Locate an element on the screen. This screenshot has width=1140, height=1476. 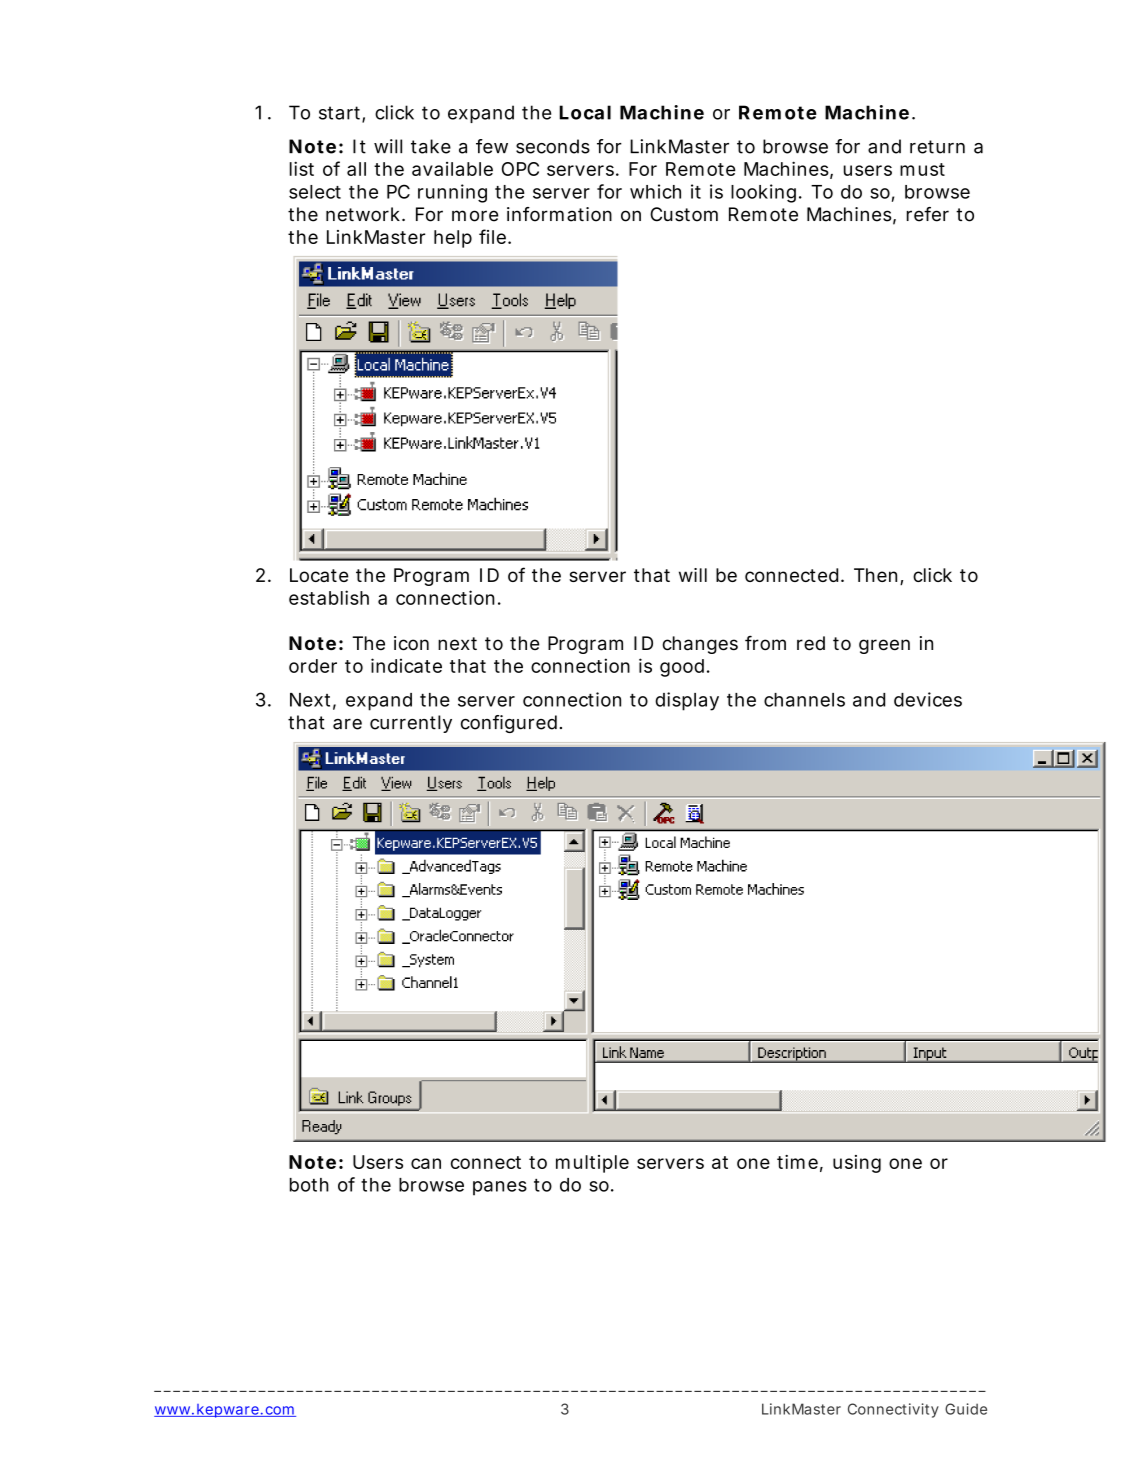
changes is located at coordinates (700, 645).
